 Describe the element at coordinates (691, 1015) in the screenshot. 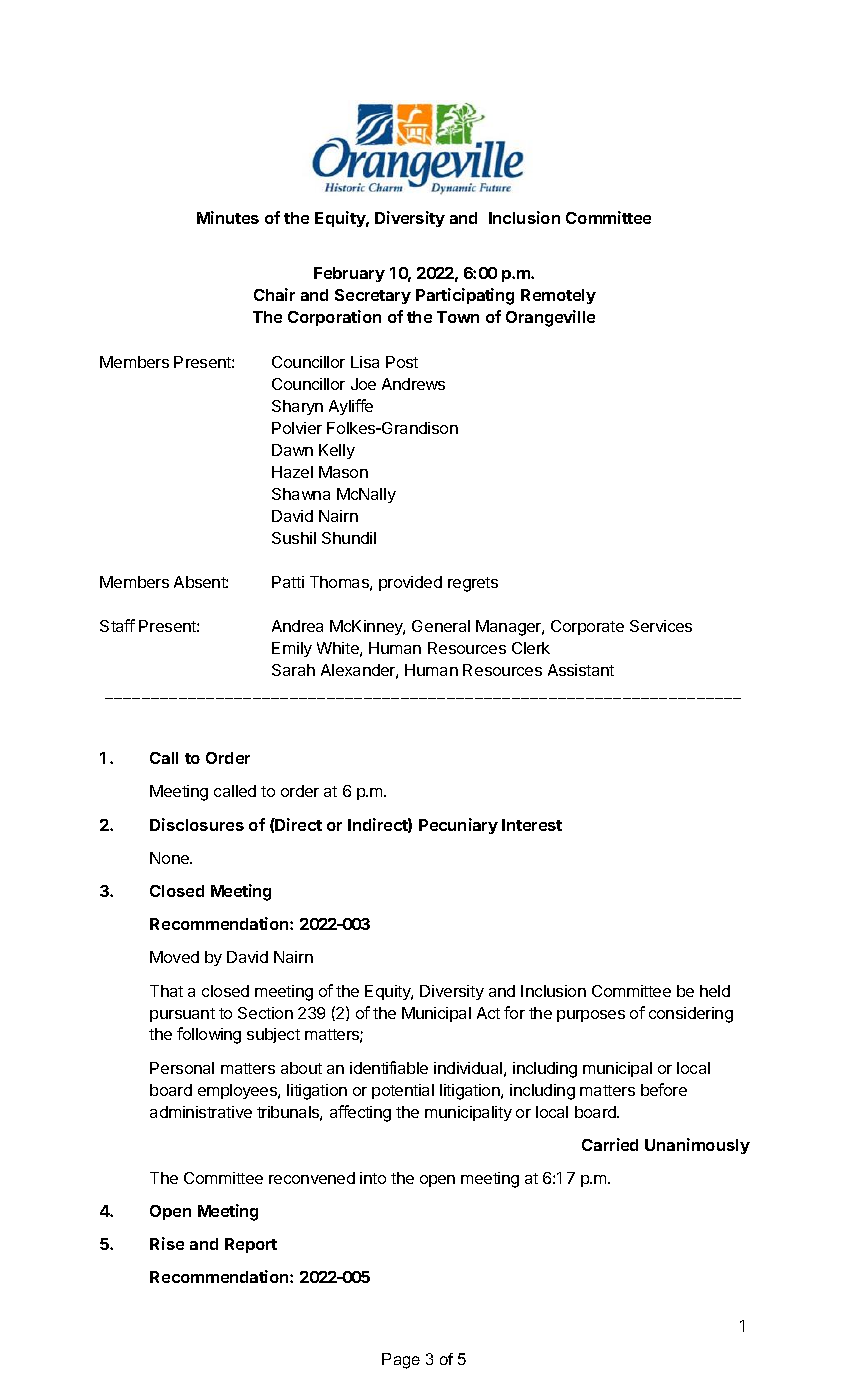

I see `considering` at that location.
